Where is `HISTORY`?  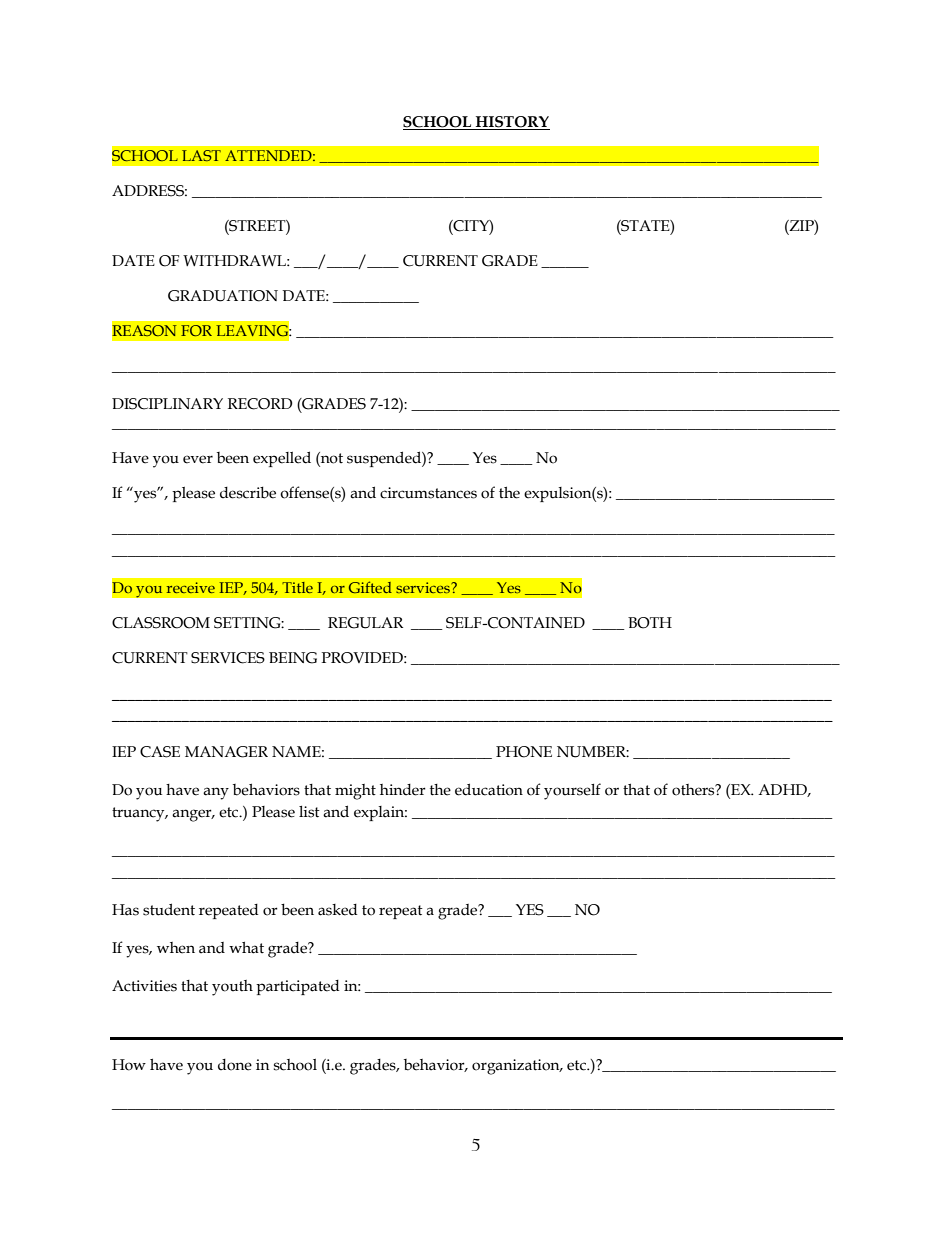
HISTORY is located at coordinates (512, 123).
